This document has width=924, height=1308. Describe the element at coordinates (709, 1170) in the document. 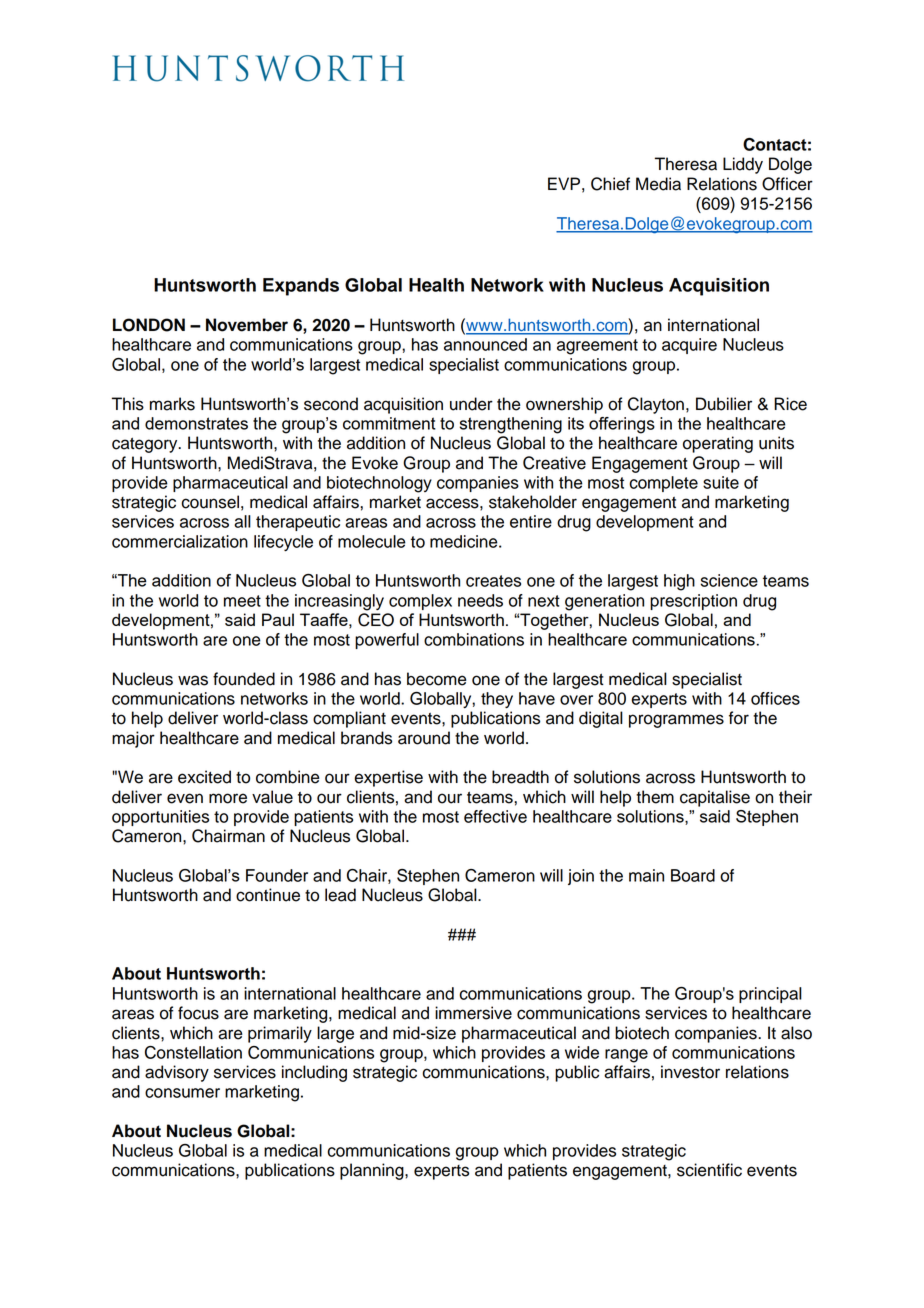

I see `scientific` at that location.
